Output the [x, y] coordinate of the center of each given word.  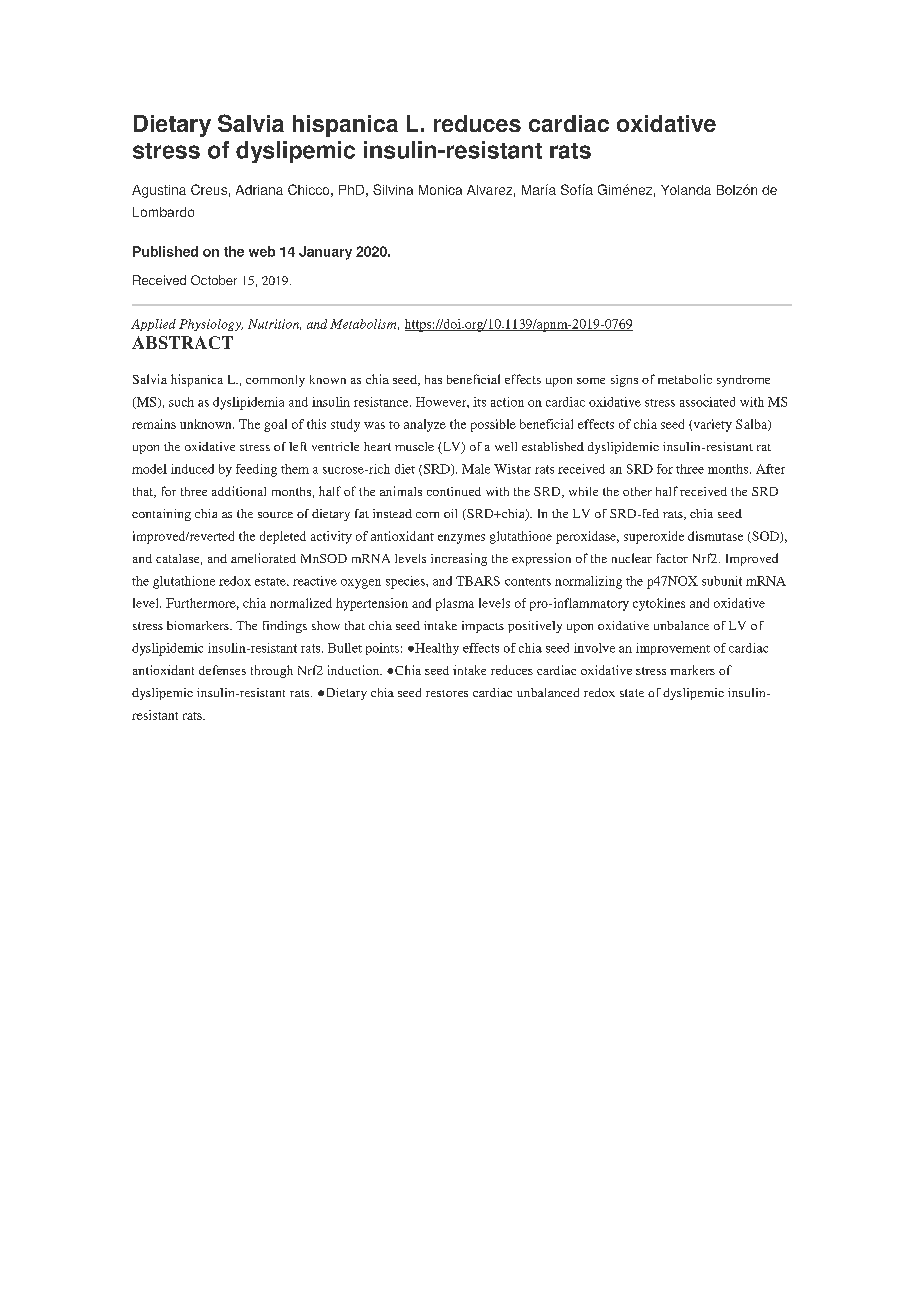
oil [450, 513]
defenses [222, 670]
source [275, 515]
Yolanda [686, 190]
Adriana [259, 190]
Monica [440, 190]
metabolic [685, 379]
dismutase [715, 536]
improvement [673, 649]
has [433, 379]
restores [447, 693]
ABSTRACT [182, 342]
